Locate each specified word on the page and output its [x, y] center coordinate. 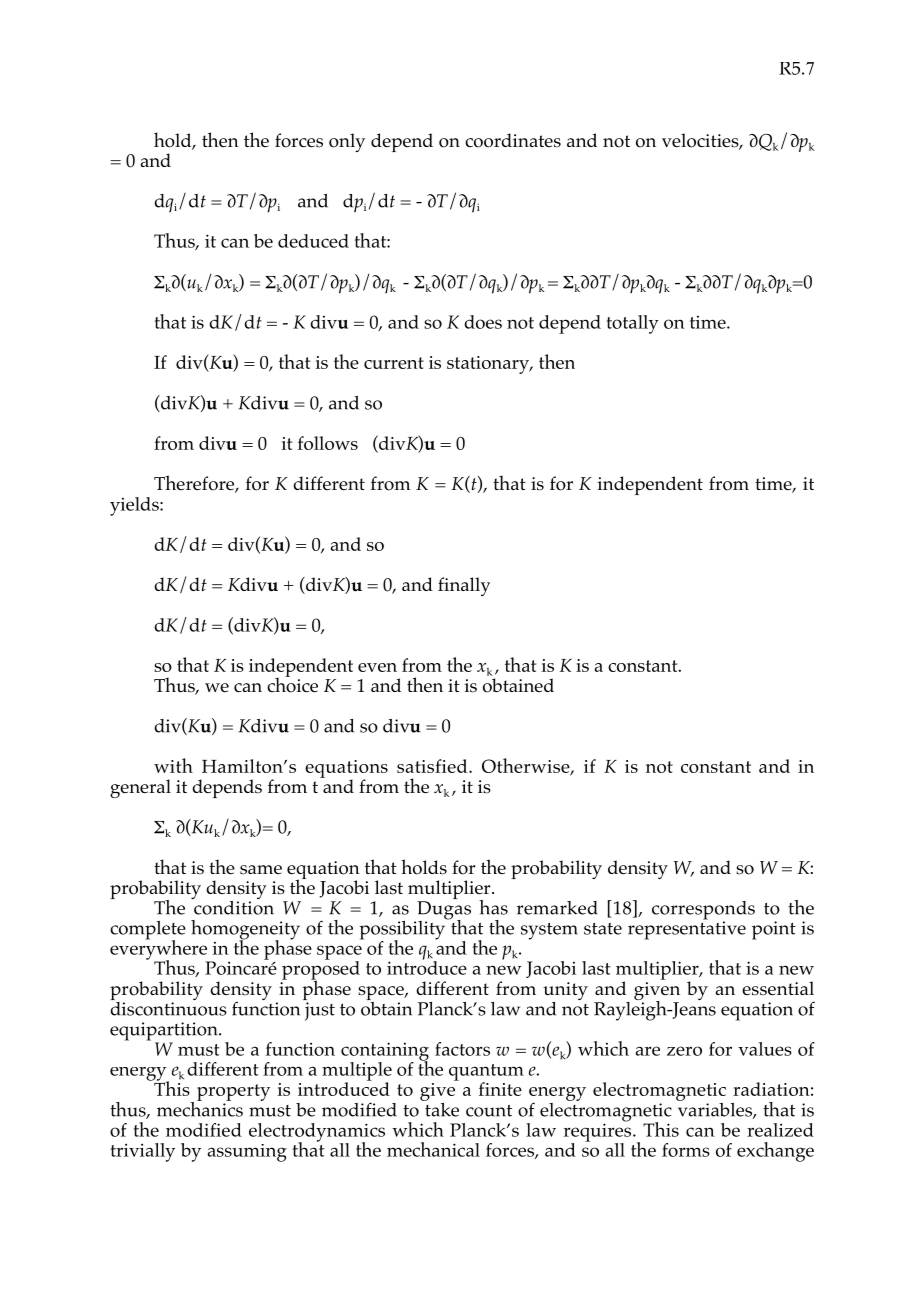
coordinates [513, 140]
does [483, 322]
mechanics [200, 1108]
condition [233, 906]
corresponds [703, 911]
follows [328, 443]
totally [632, 324]
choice [292, 684]
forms [686, 1150]
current [394, 363]
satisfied [433, 766]
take [441, 1108]
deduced [313, 241]
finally [464, 586]
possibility [403, 930]
